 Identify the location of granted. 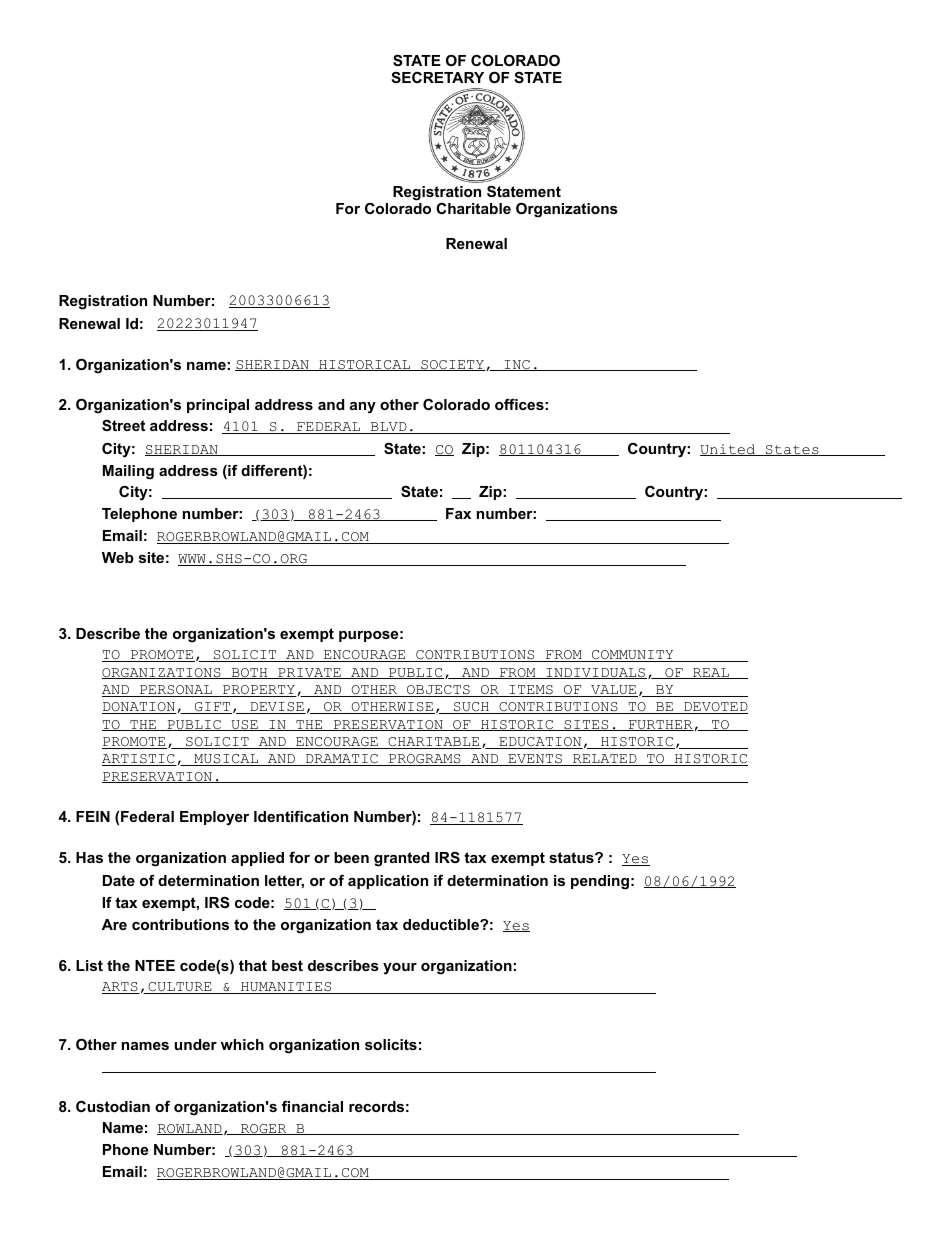
(401, 859).
